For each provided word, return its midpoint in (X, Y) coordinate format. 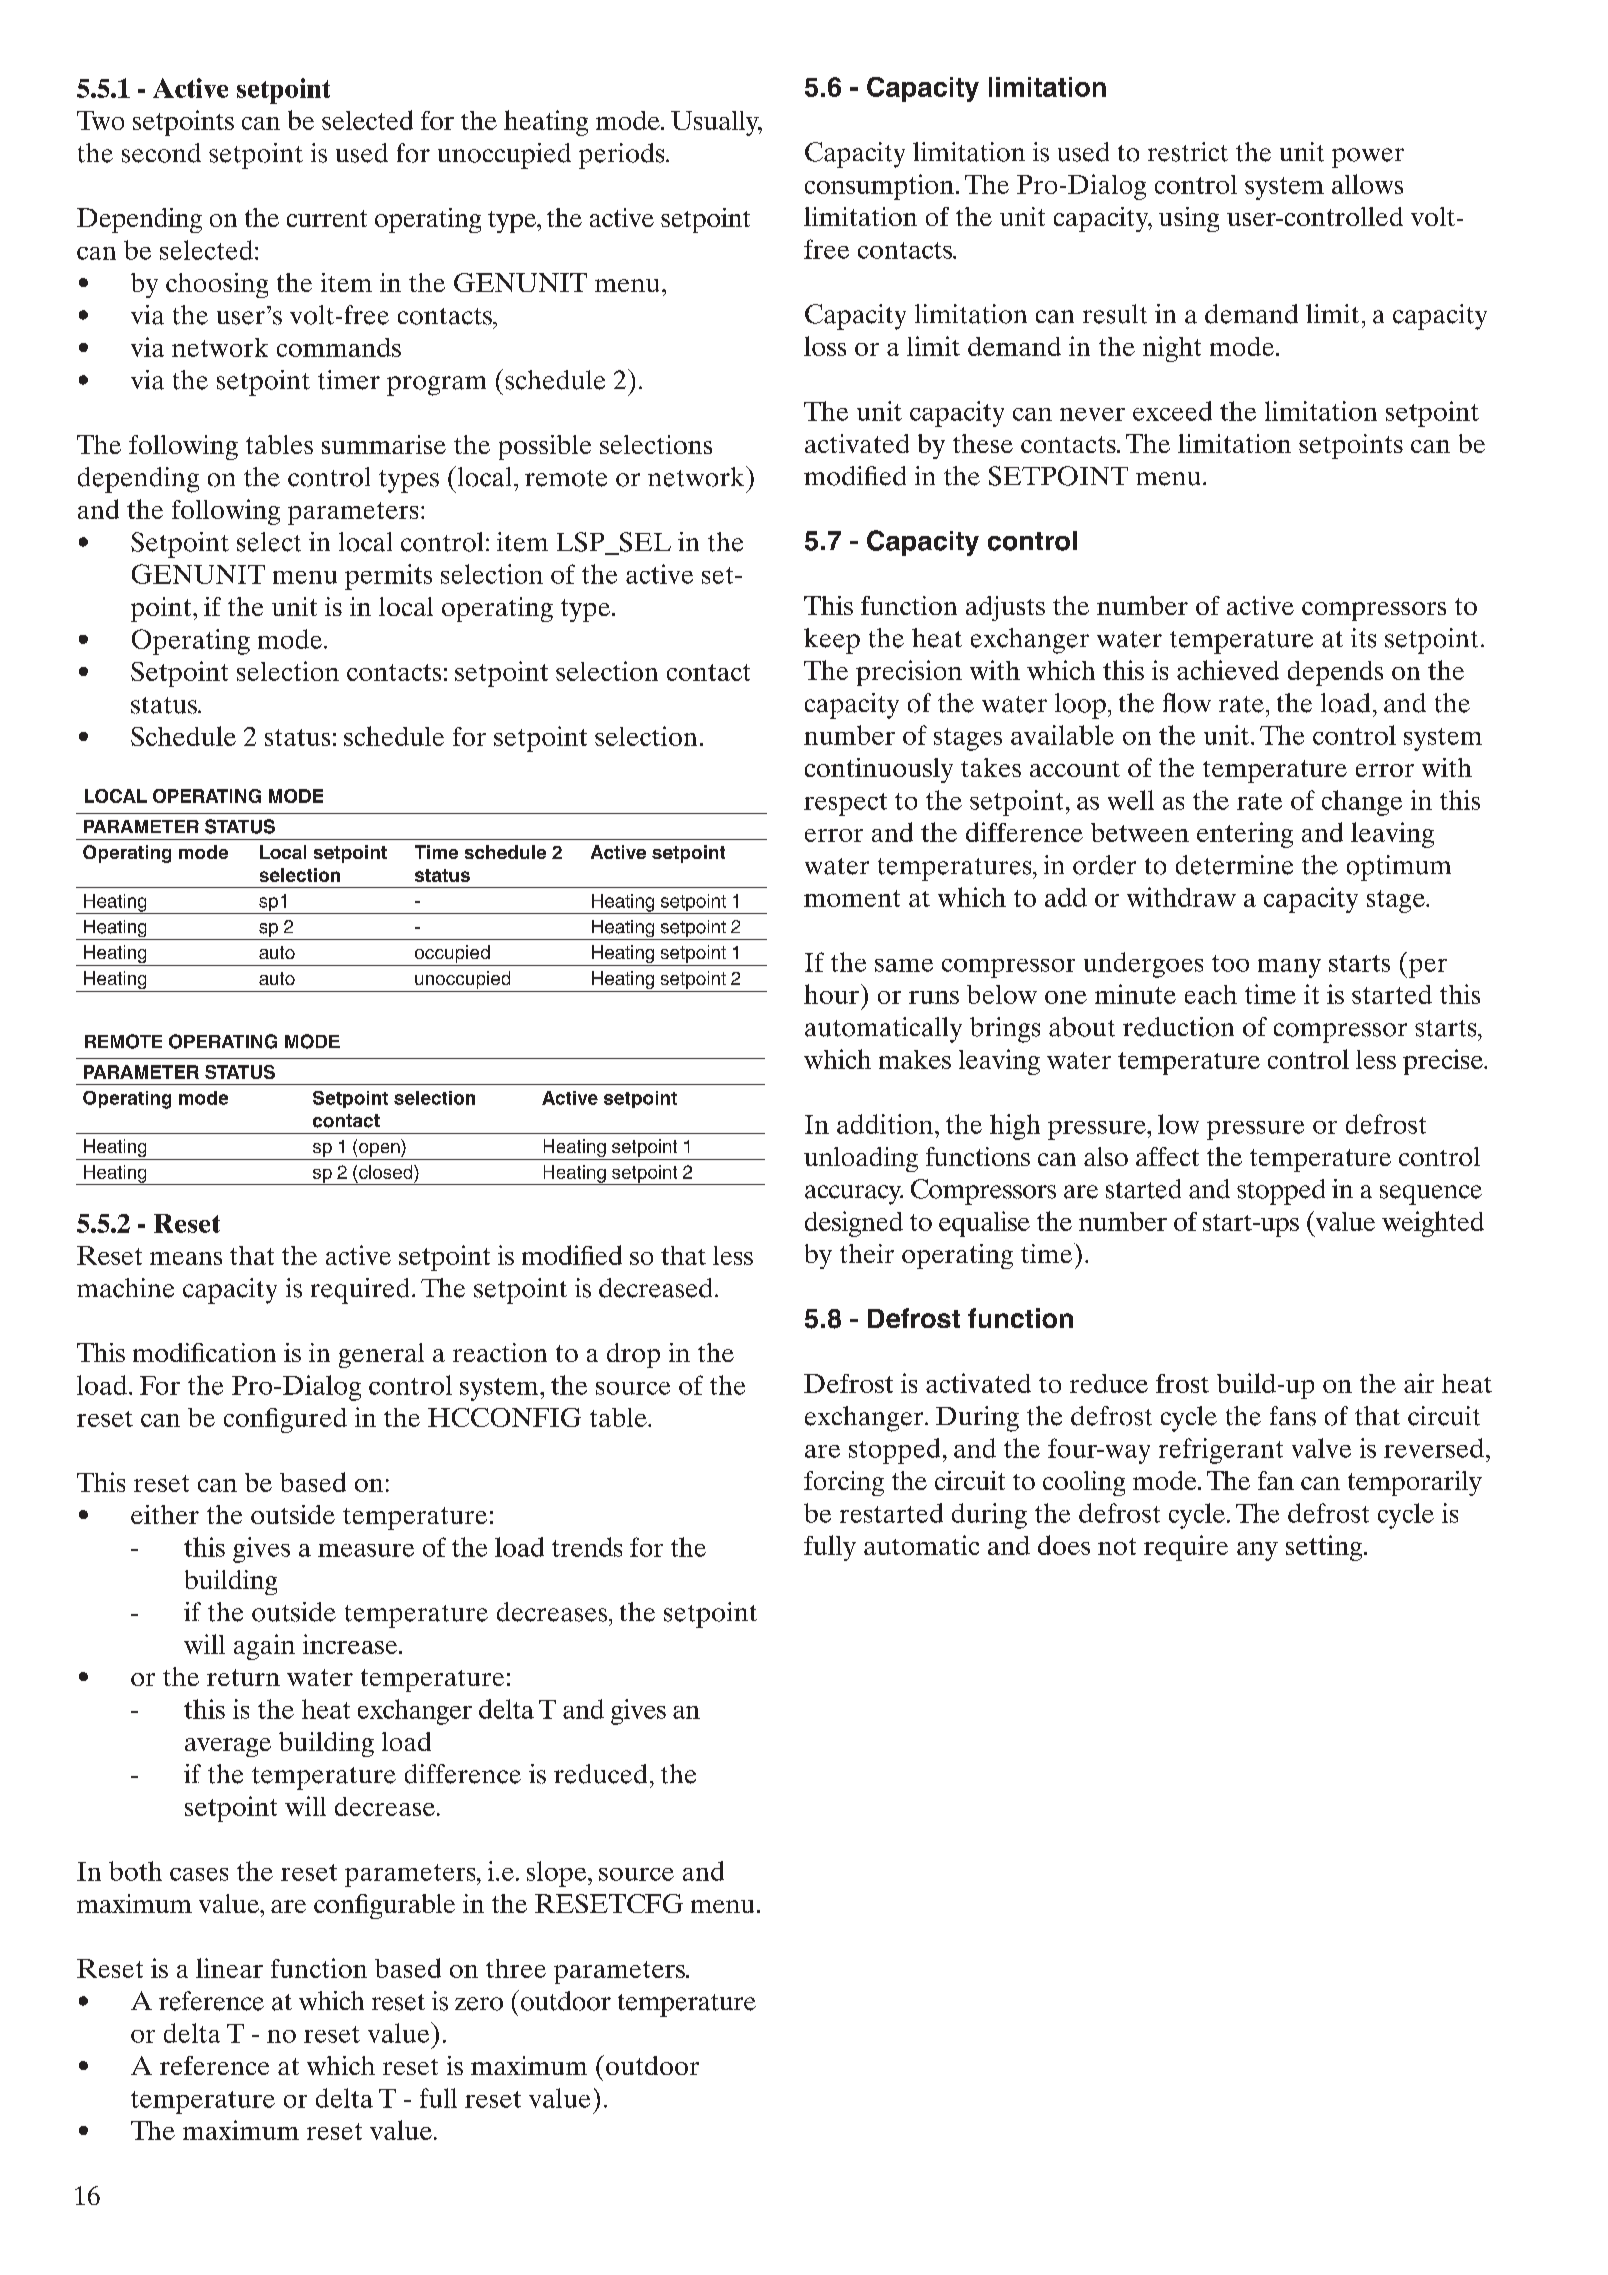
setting (1325, 1548)
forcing (844, 1483)
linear (229, 1968)
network (697, 476)
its (1363, 638)
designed (854, 1224)
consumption (879, 187)
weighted (1433, 1224)
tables (279, 444)
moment (852, 898)
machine (125, 1288)
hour (831, 994)
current (327, 218)
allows (1367, 184)
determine (1234, 865)
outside (294, 1612)
